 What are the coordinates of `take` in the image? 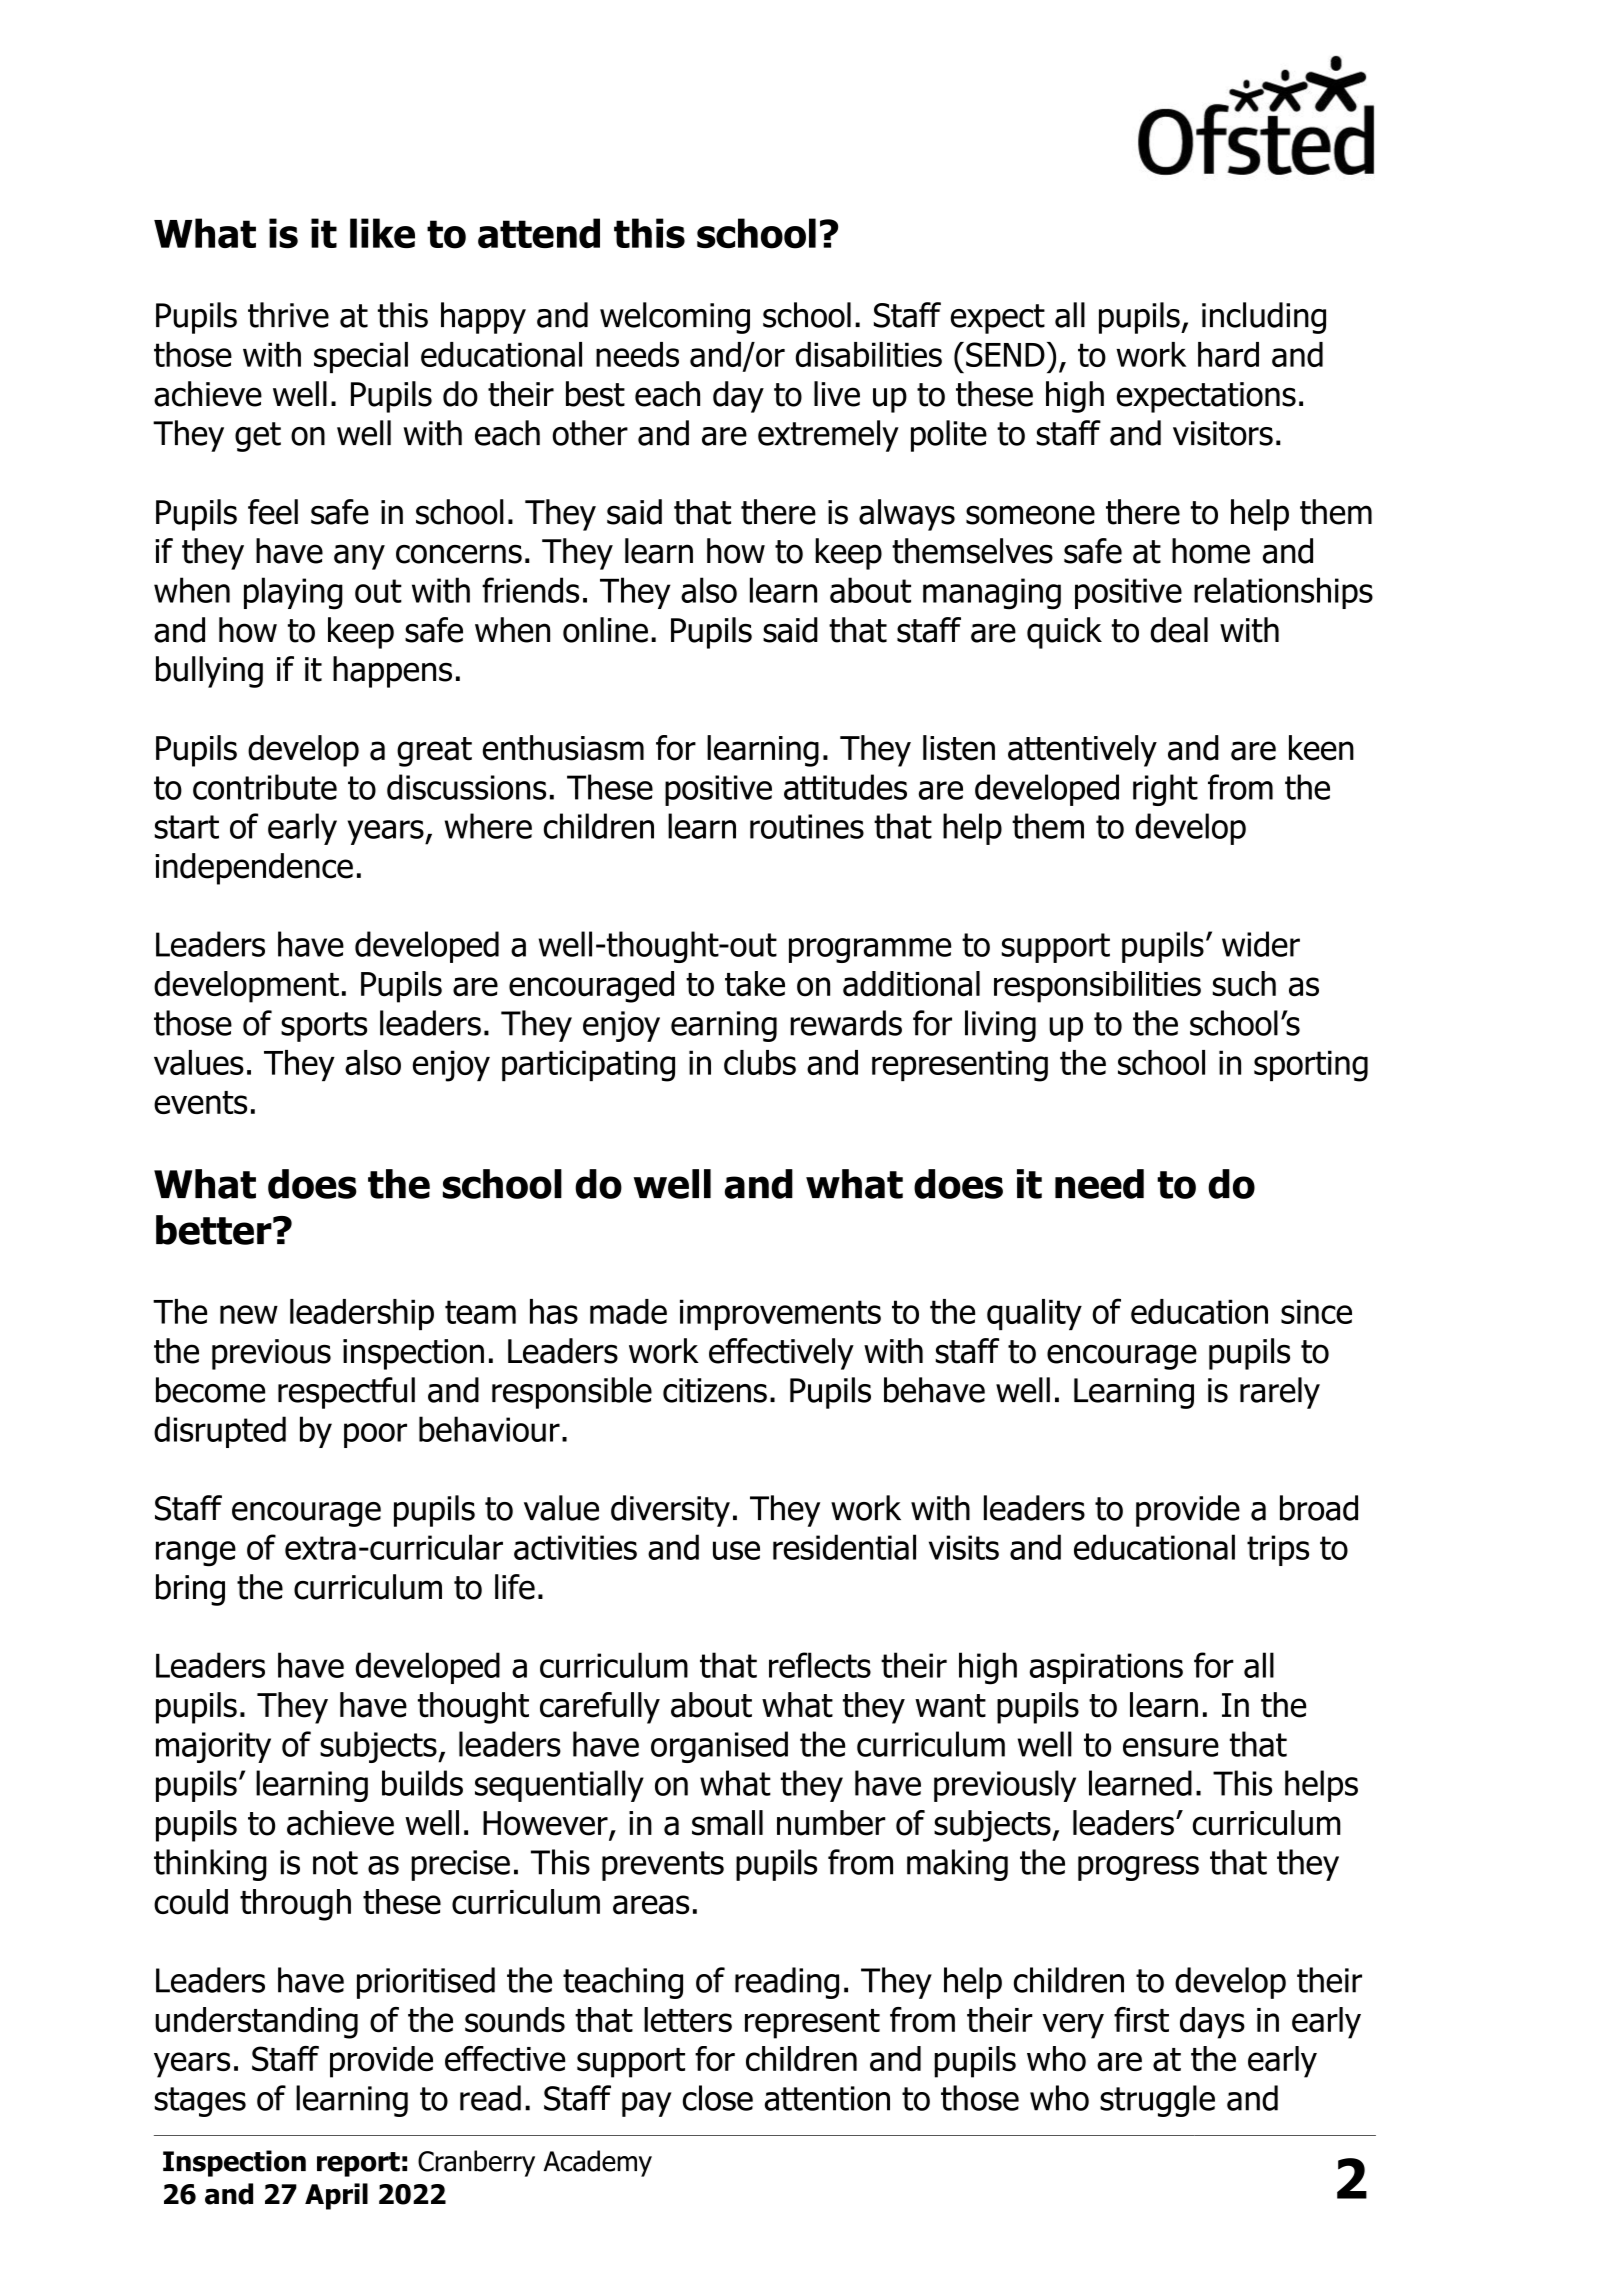 It's located at (755, 984).
